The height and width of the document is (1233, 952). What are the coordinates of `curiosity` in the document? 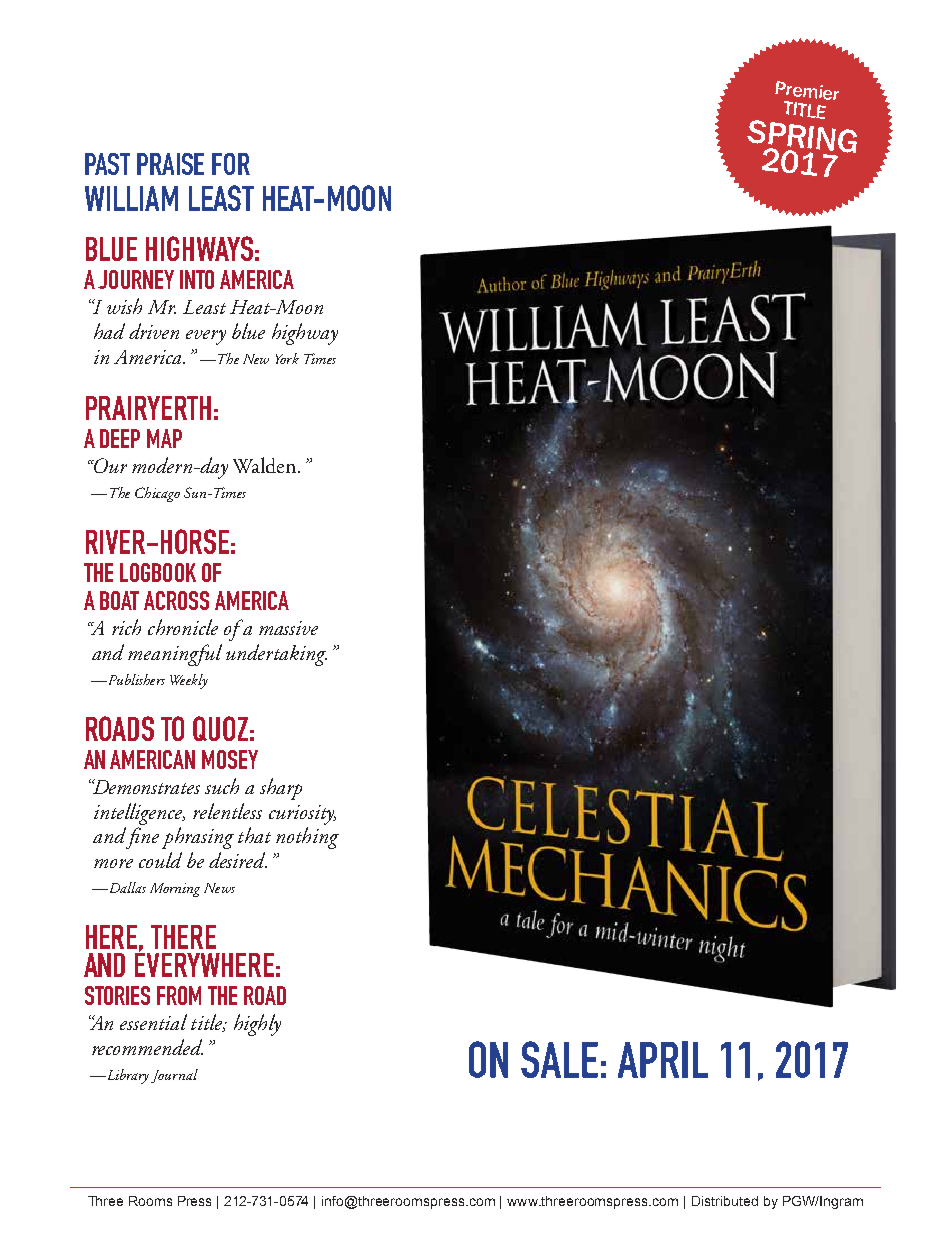 It's located at (302, 815).
